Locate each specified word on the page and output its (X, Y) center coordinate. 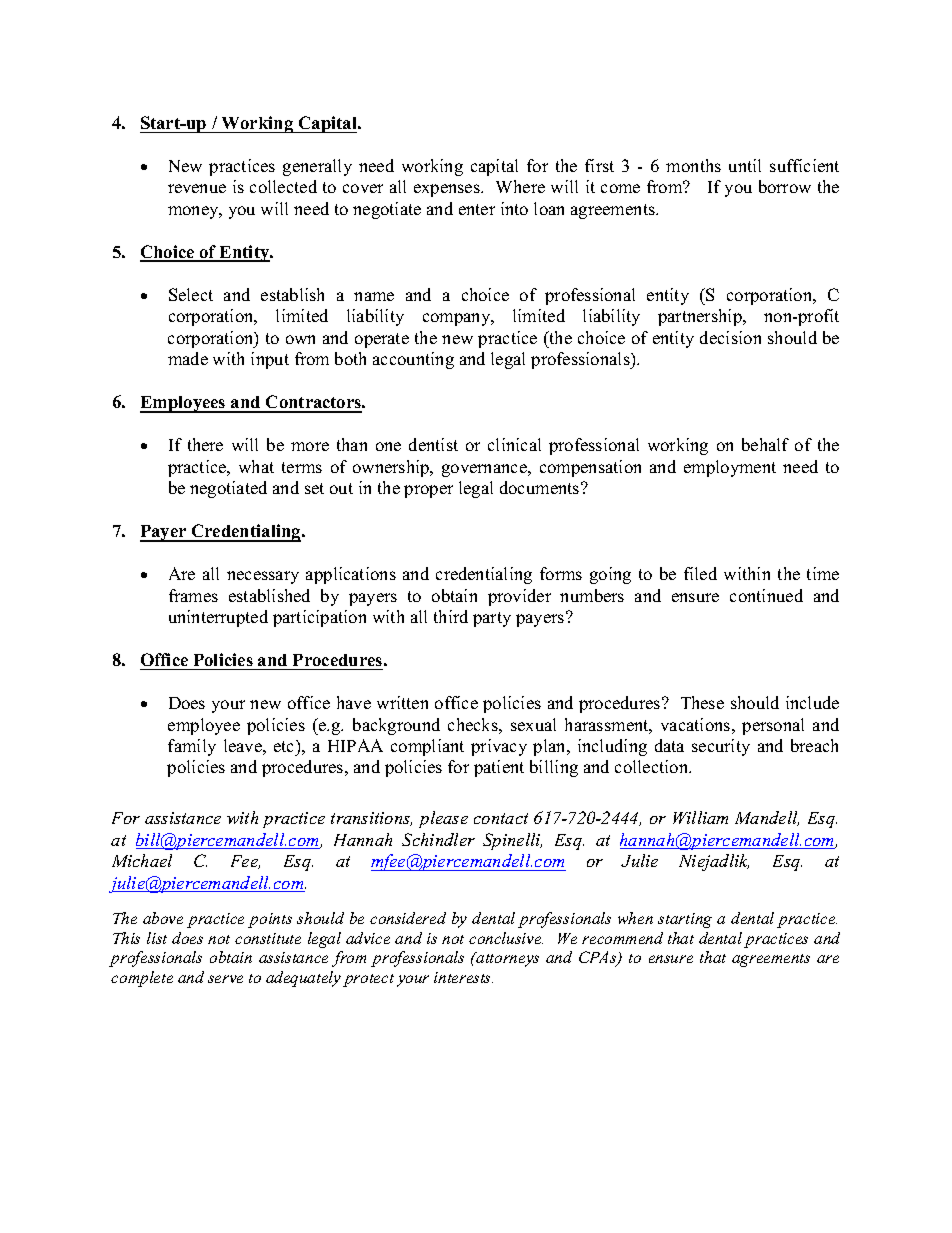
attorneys (507, 959)
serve (225, 979)
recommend (622, 938)
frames (193, 595)
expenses (448, 190)
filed (700, 573)
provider (519, 597)
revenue (197, 188)
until (745, 165)
